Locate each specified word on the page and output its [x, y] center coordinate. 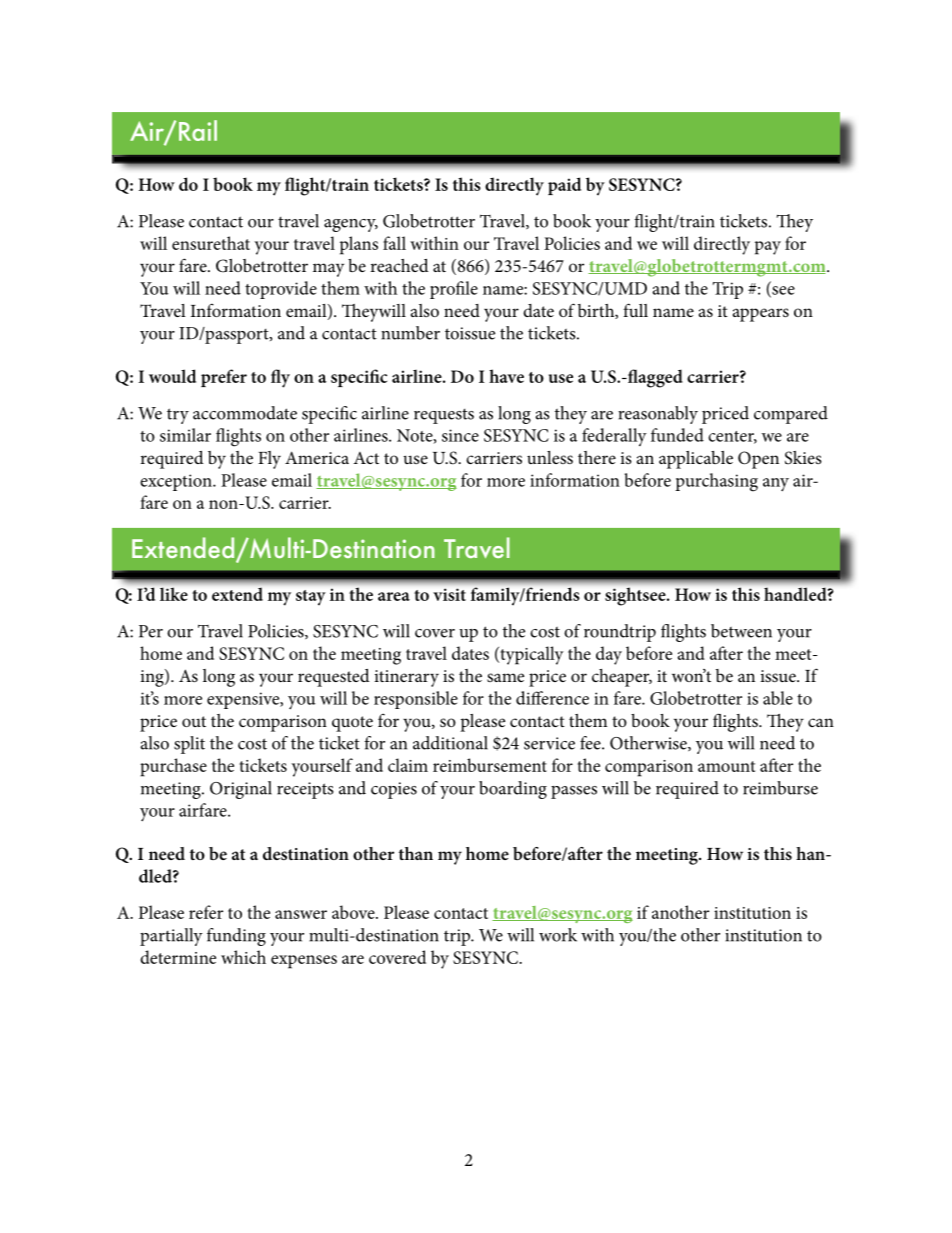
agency [351, 225]
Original [241, 790]
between [741, 631]
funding [236, 937]
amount [726, 766]
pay [768, 248]
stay [310, 597]
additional [450, 743]
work [558, 935]
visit [449, 594]
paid [564, 186]
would [172, 376]
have [506, 376]
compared [791, 415]
